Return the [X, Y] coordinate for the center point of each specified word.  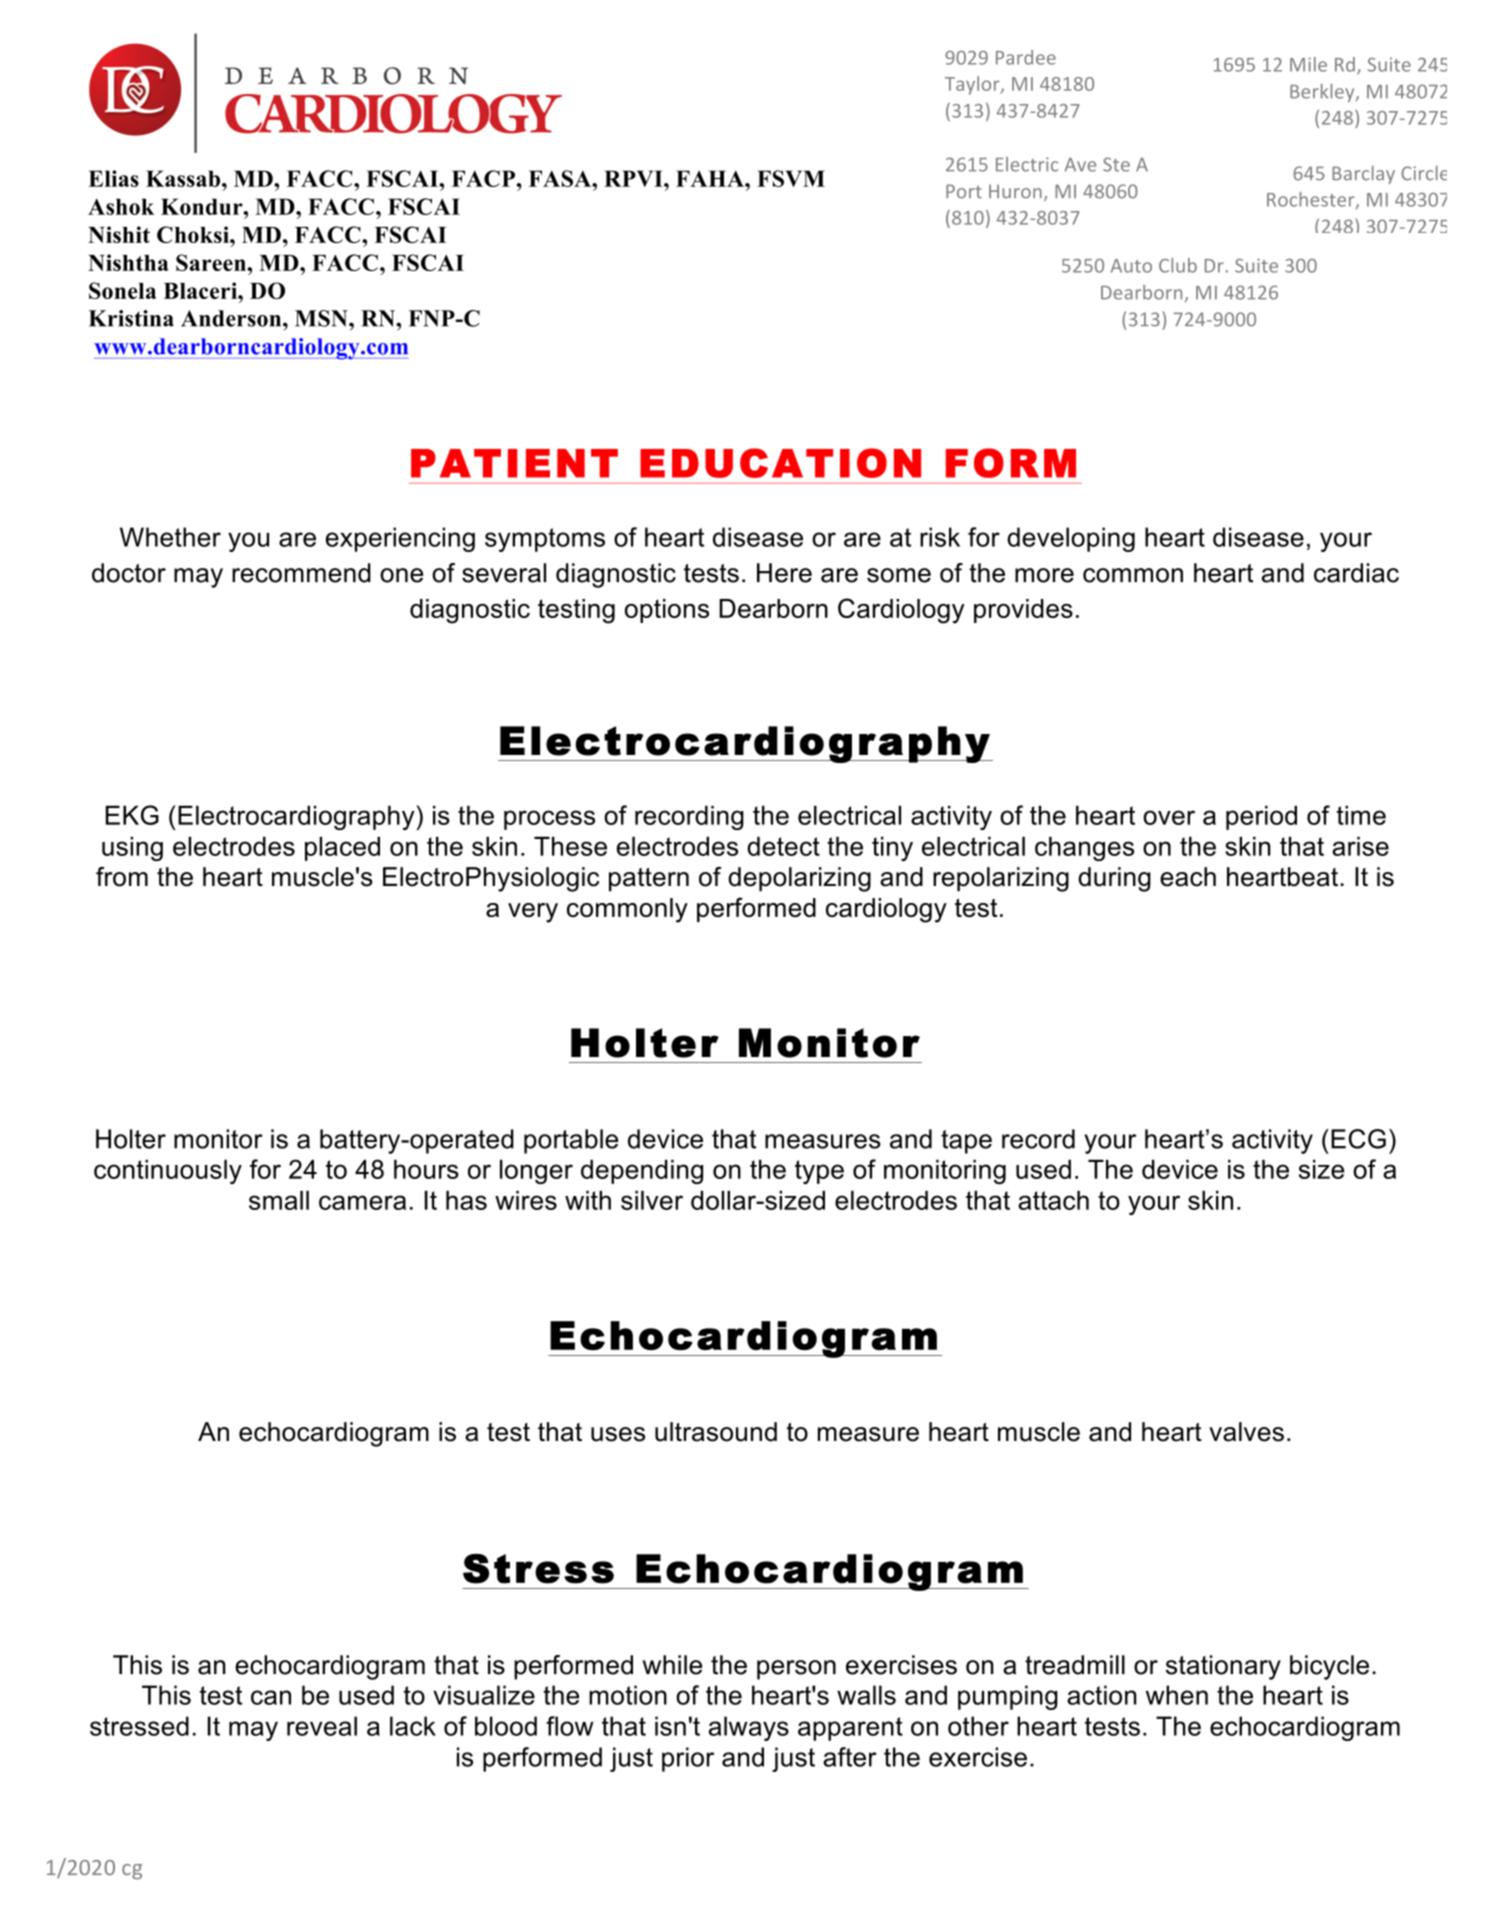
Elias [113, 178]
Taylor [973, 85]
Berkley [1323, 93]
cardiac [1356, 573]
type [819, 1172]
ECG [1358, 1139]
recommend [301, 573]
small [279, 1200]
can [271, 1697]
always [749, 1728]
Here [784, 573]
